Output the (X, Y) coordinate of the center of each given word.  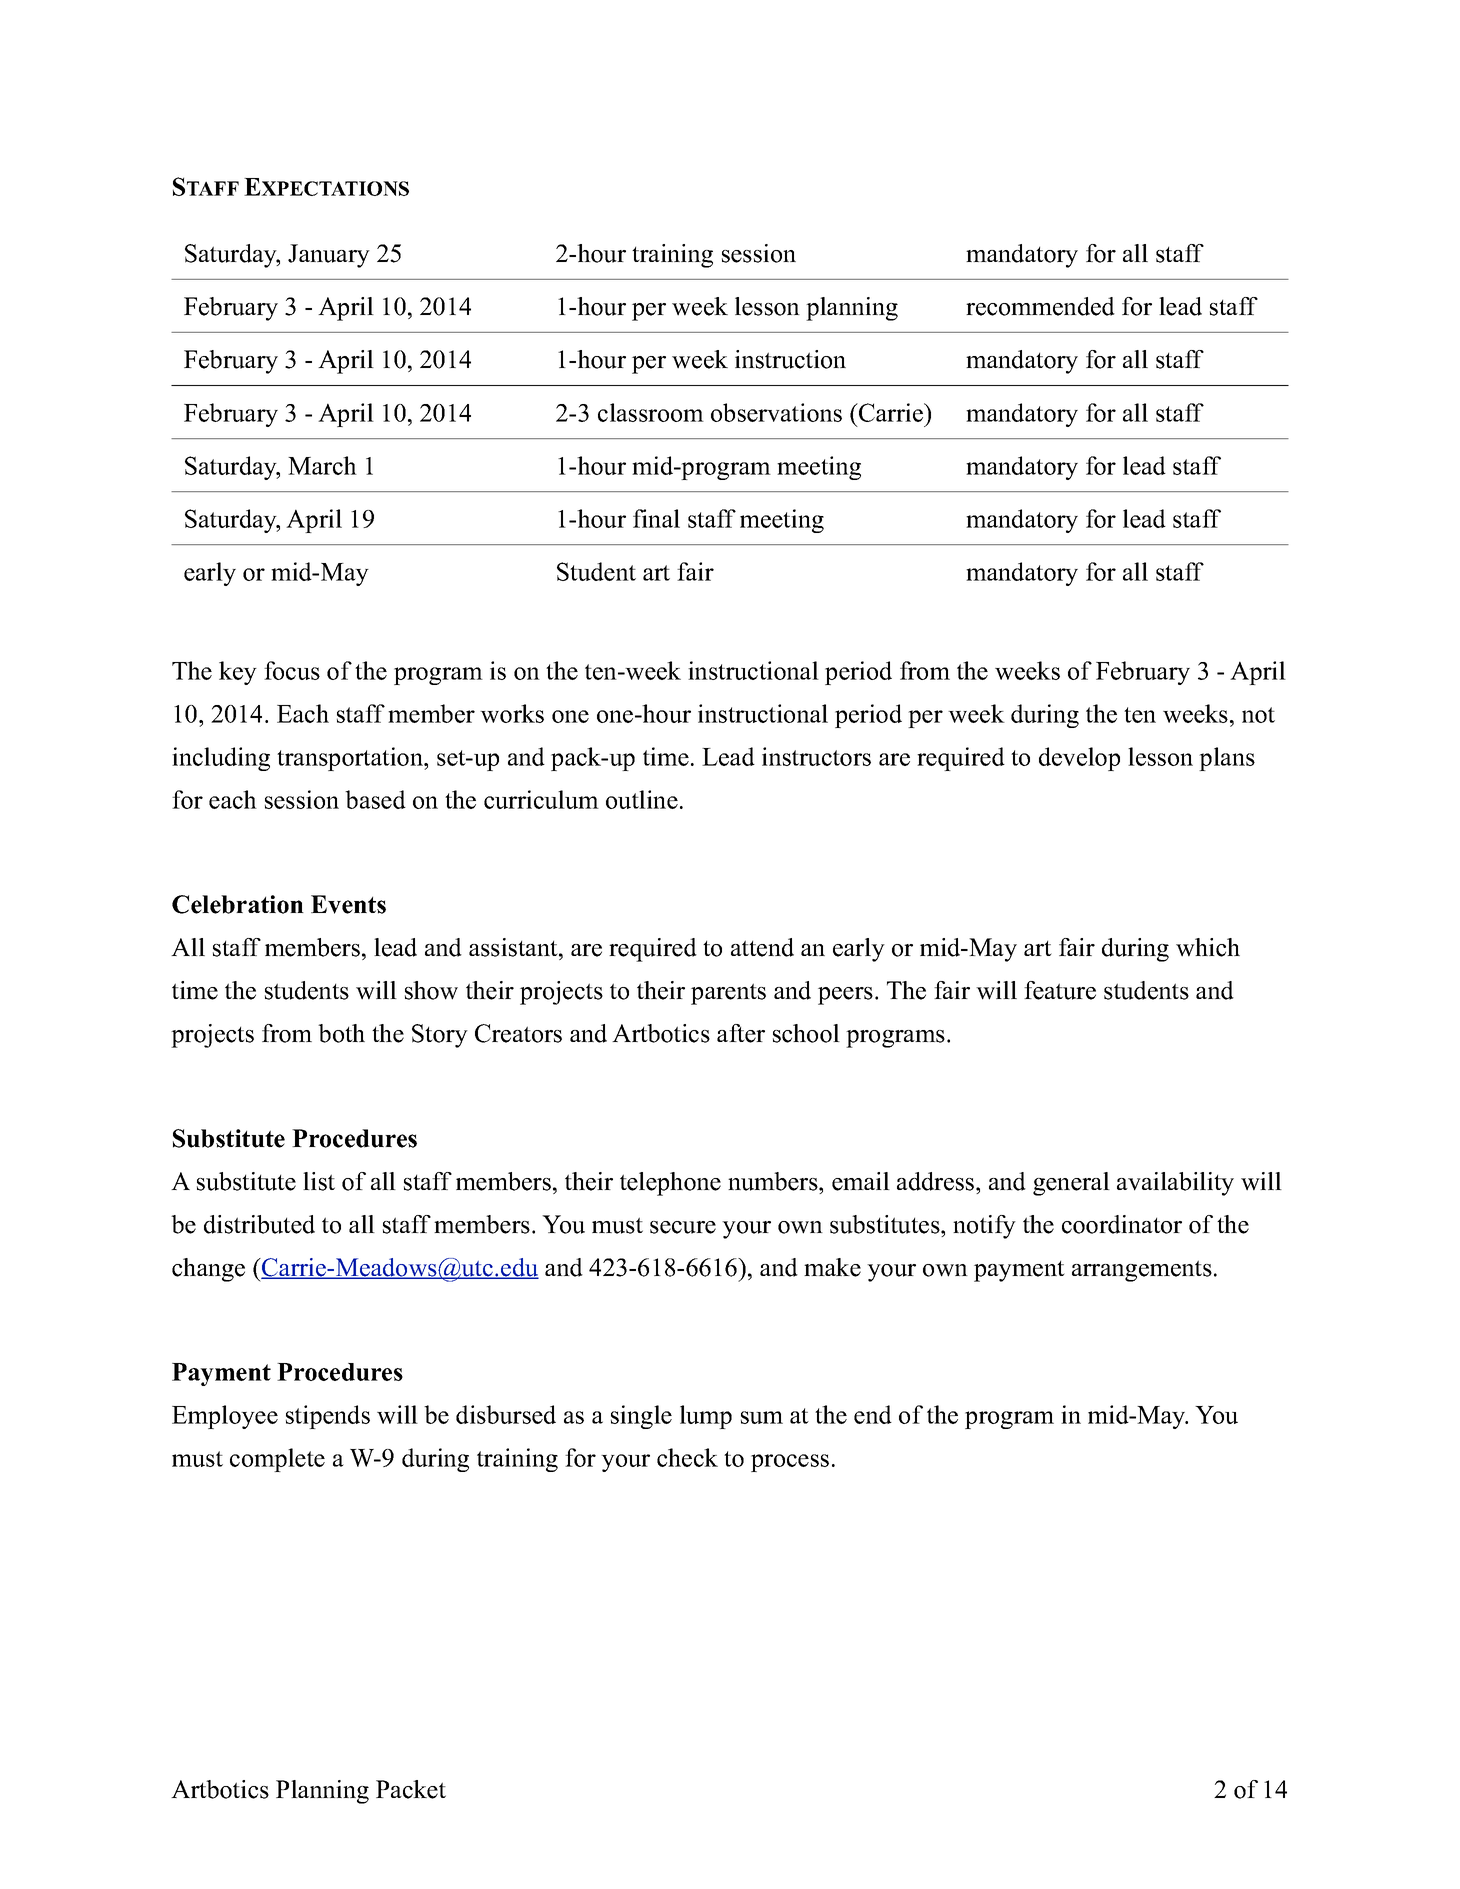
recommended (1040, 306)
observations (776, 412)
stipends (328, 1417)
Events (348, 904)
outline (642, 799)
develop (1079, 759)
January (329, 256)
